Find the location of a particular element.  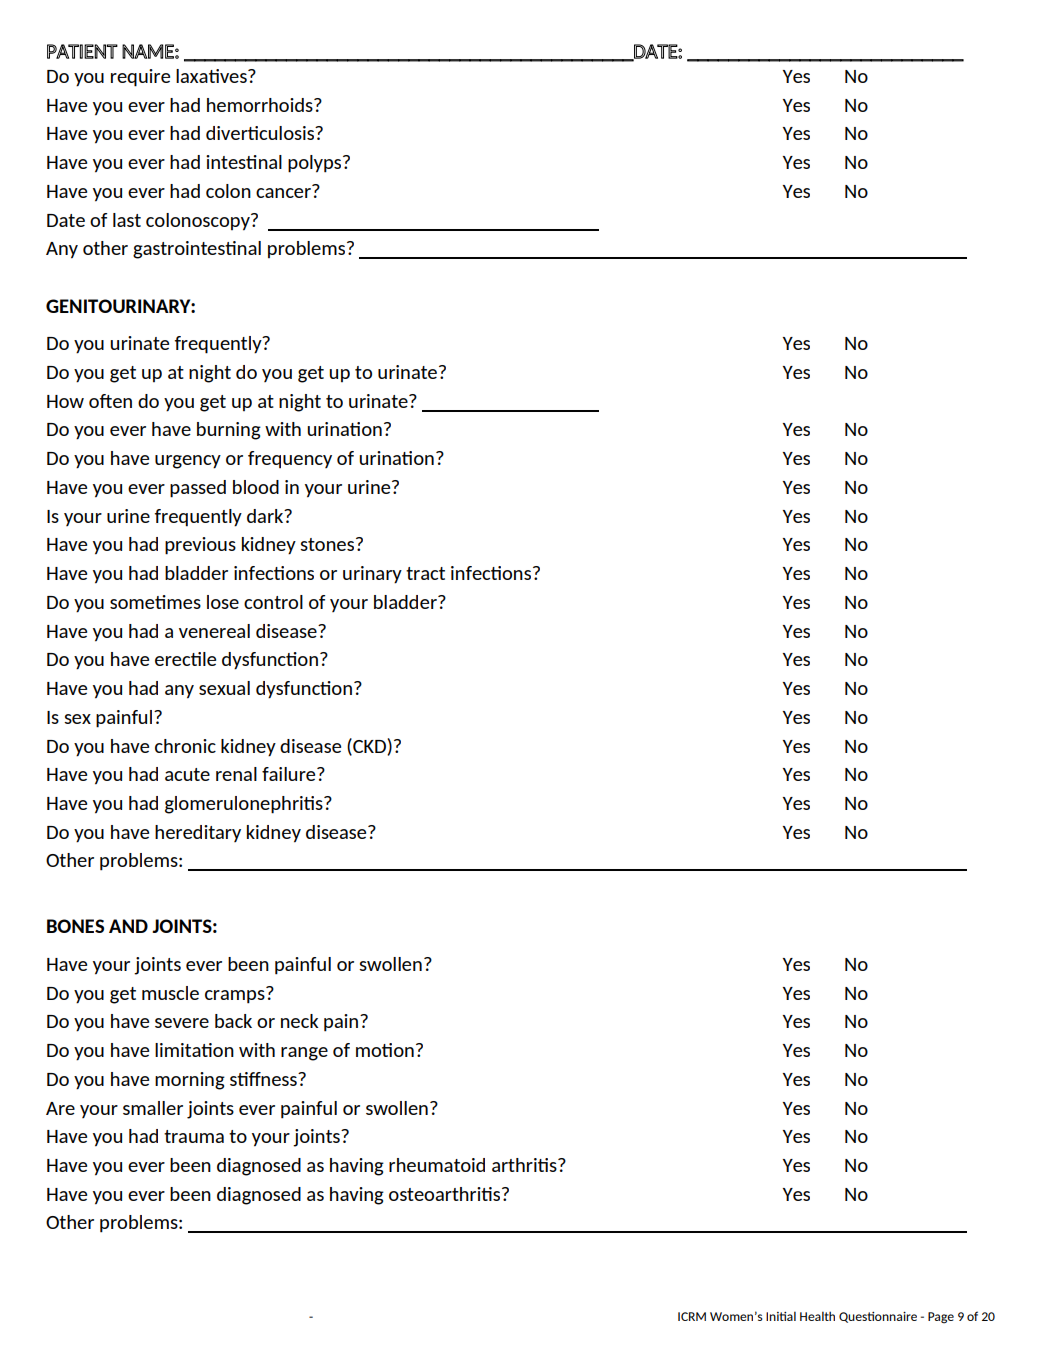

rheumatoid is located at coordinates (437, 1165).
